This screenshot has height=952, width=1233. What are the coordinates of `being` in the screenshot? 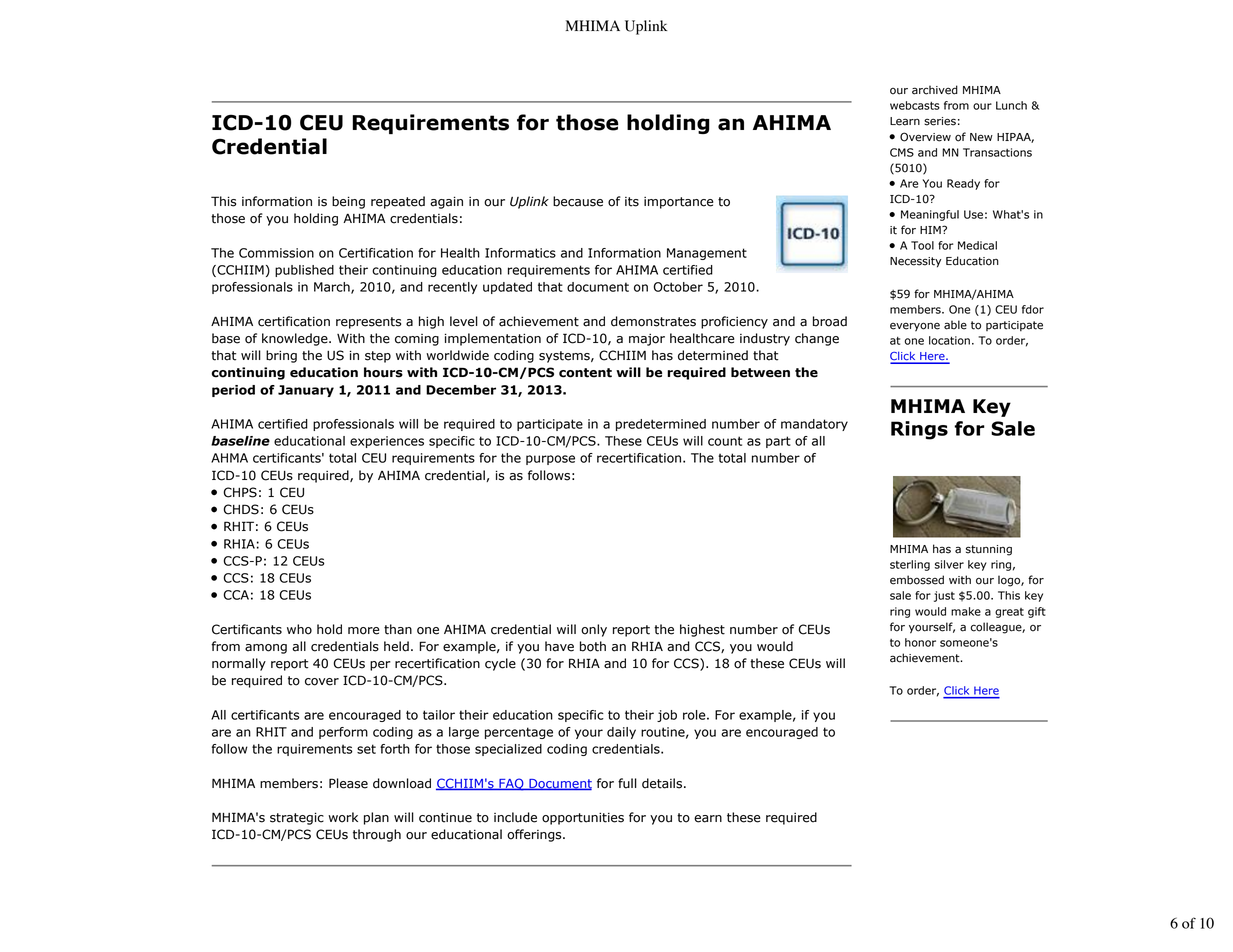 It's located at (348, 202).
